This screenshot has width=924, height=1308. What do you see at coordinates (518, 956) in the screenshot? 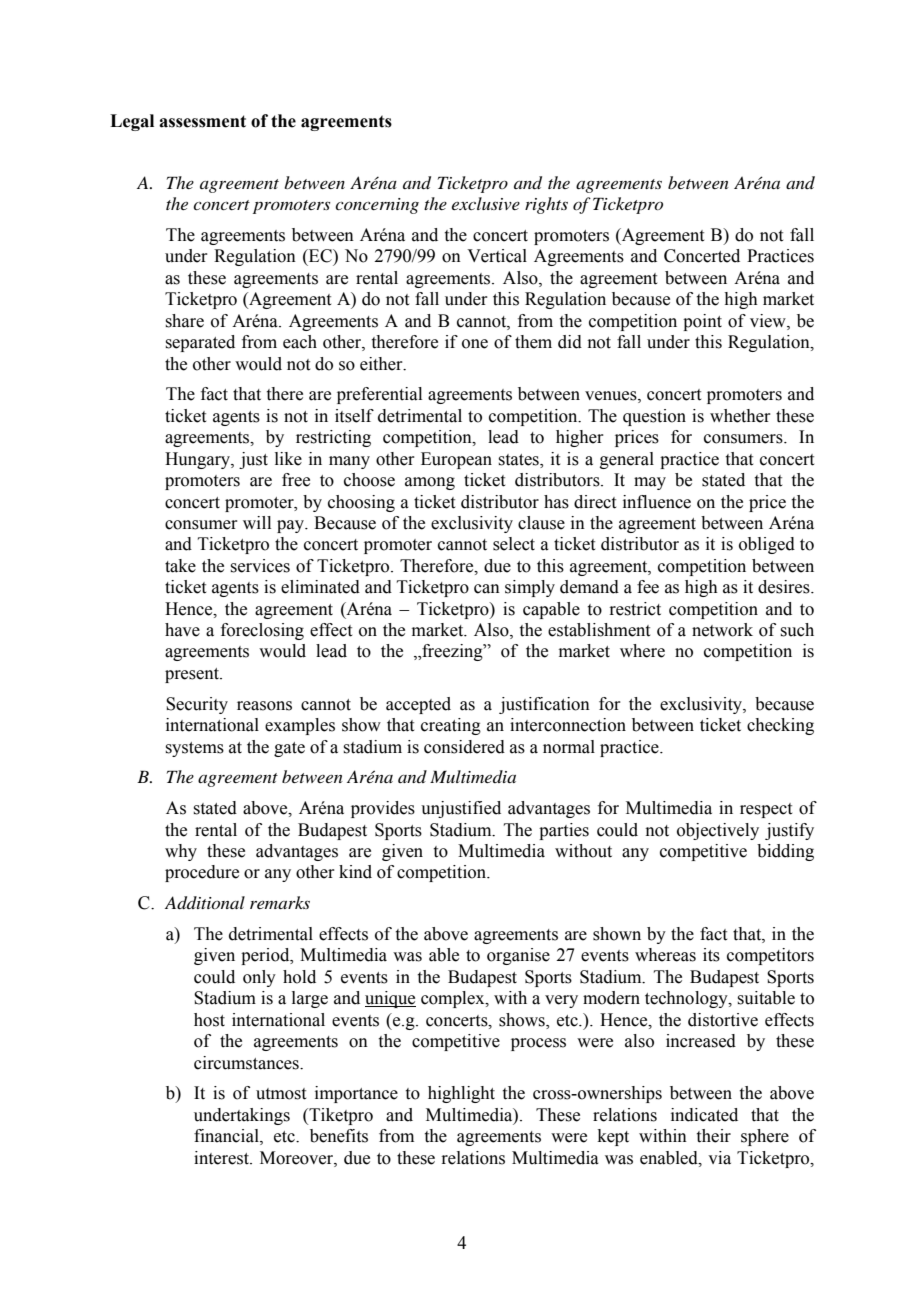
I see `organise` at bounding box center [518, 956].
